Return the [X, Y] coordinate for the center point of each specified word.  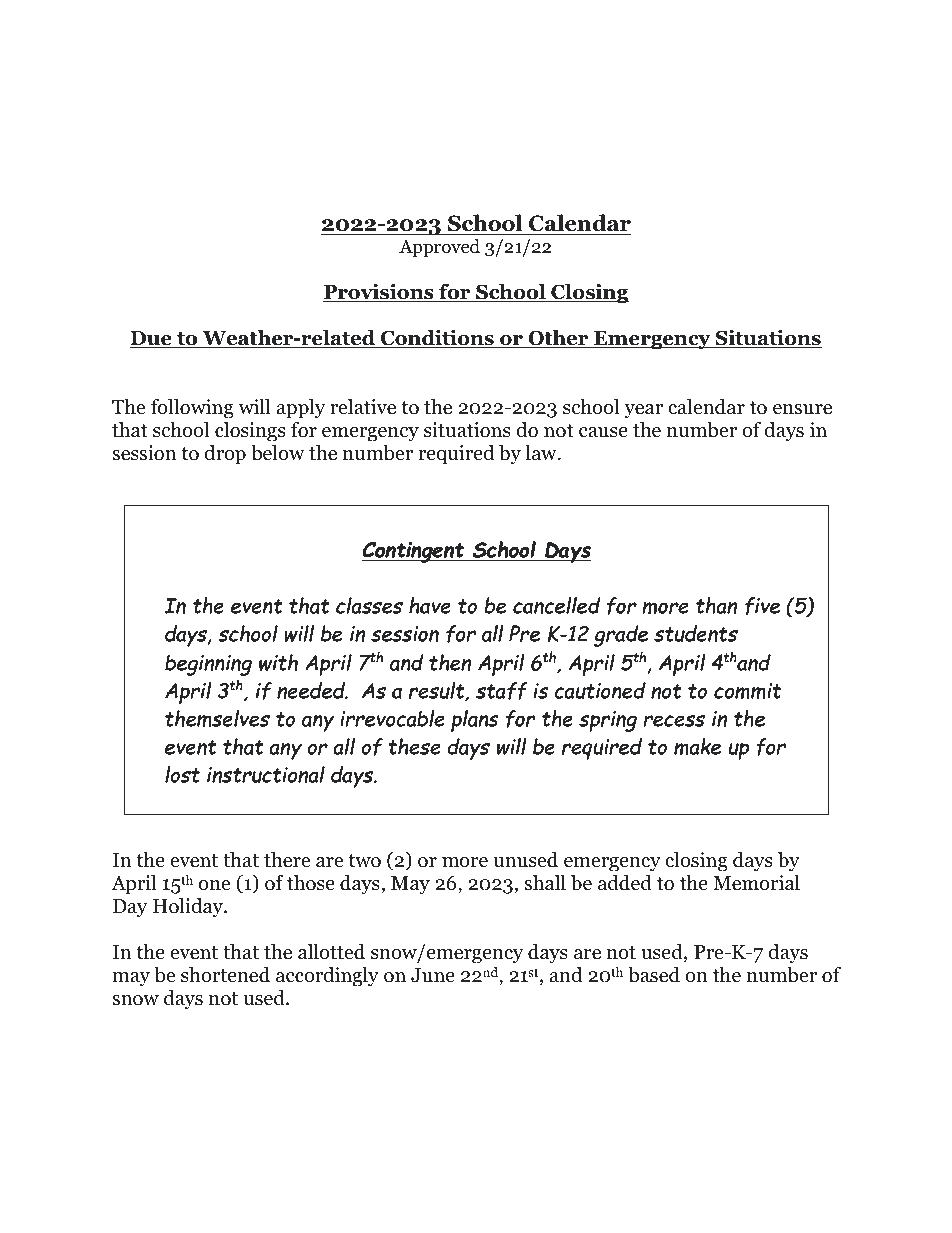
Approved [439, 248]
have [430, 605]
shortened [225, 974]
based [654, 974]
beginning [208, 665]
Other [558, 338]
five [762, 606]
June [433, 975]
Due [152, 339]
